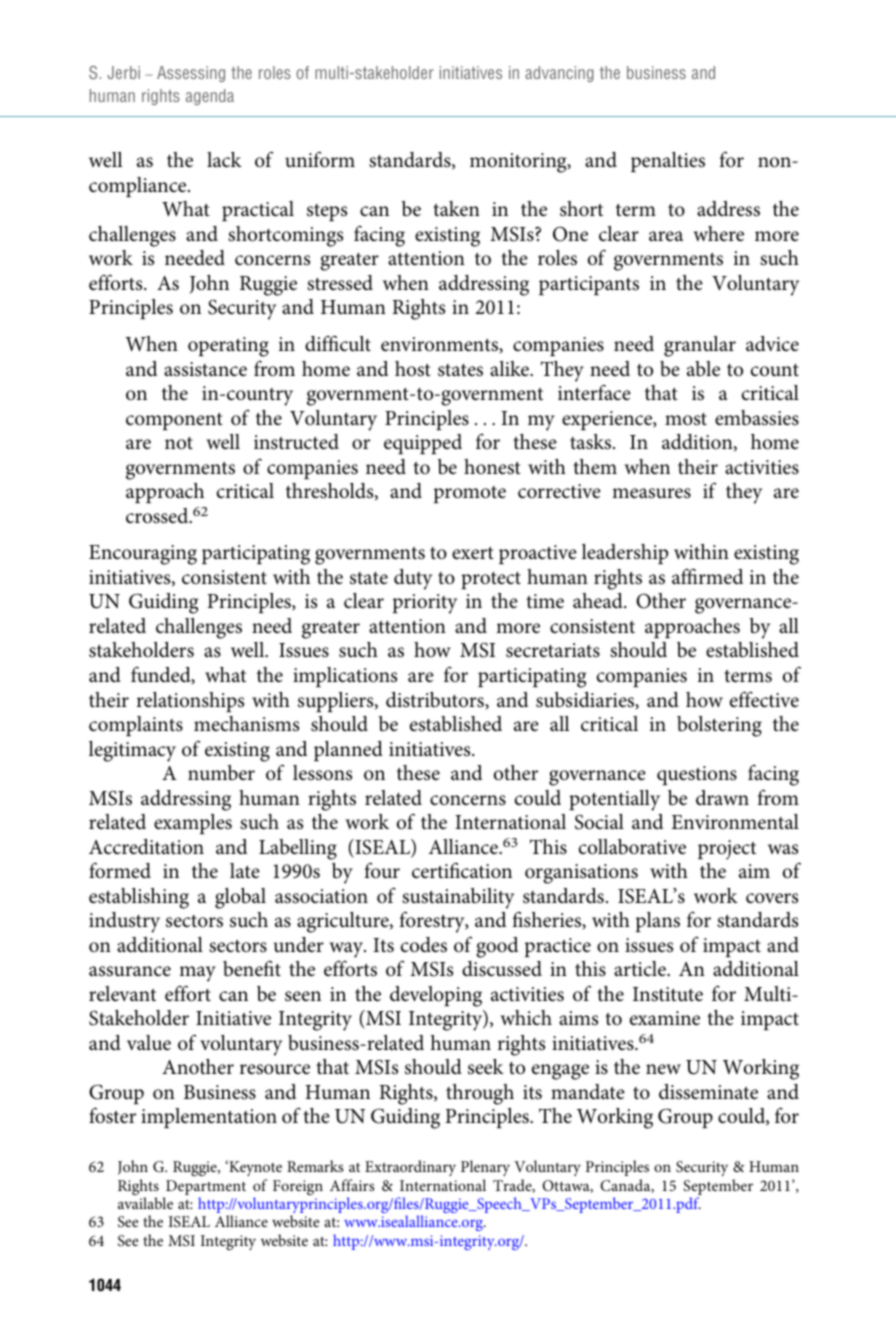 The height and width of the screenshot is (1332, 896). What do you see at coordinates (162, 675) in the screenshot?
I see `funded` at bounding box center [162, 675].
